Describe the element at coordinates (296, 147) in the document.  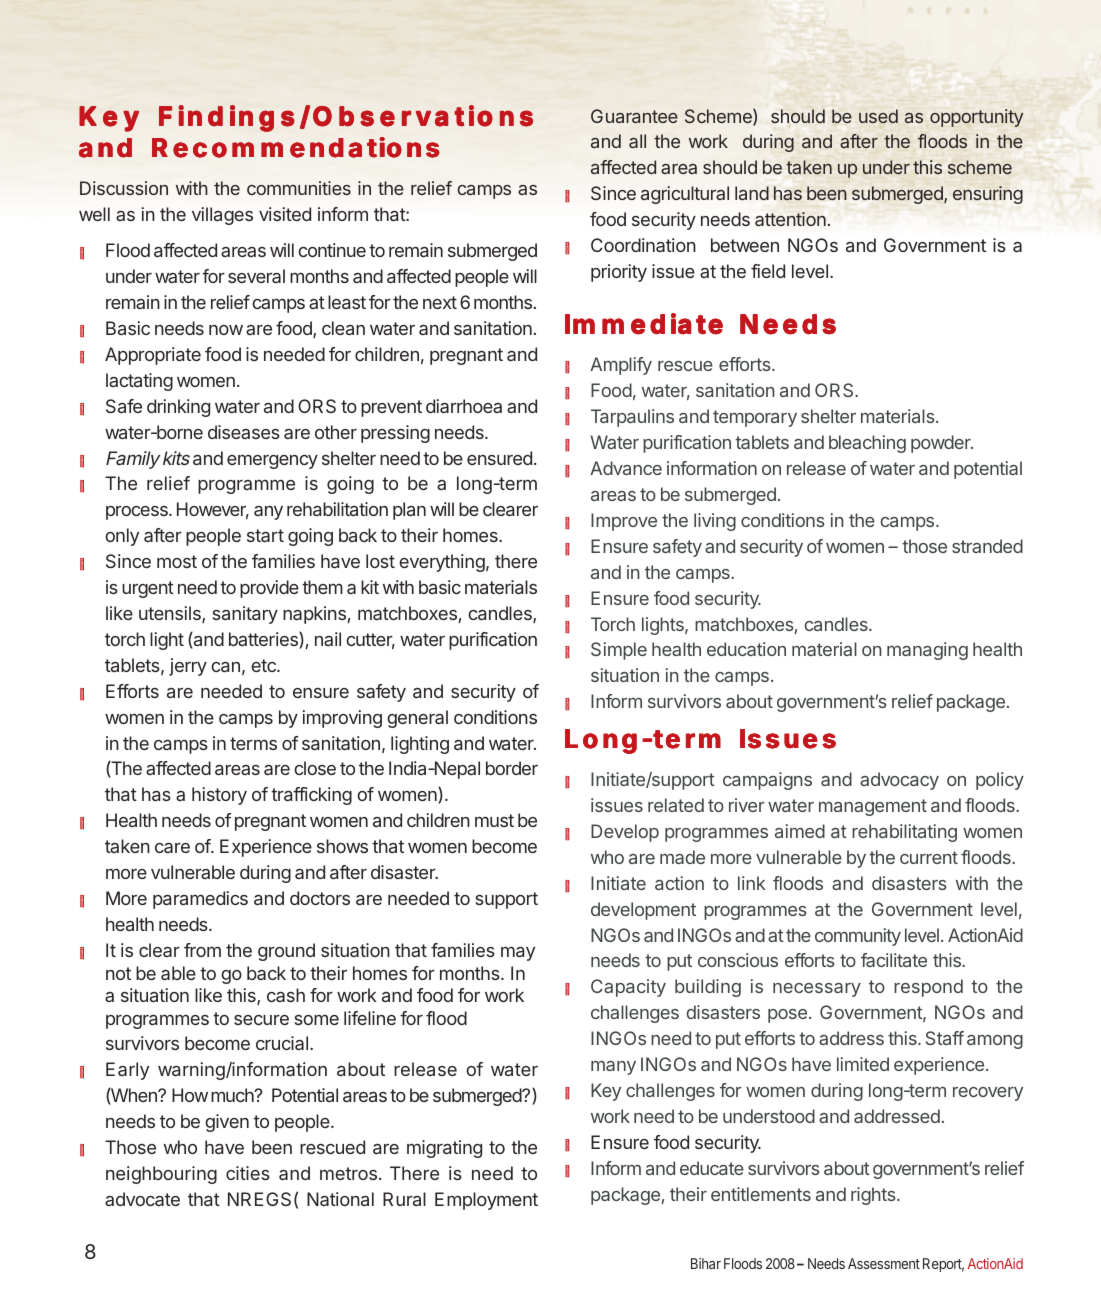
I see `Recommendations` at that location.
